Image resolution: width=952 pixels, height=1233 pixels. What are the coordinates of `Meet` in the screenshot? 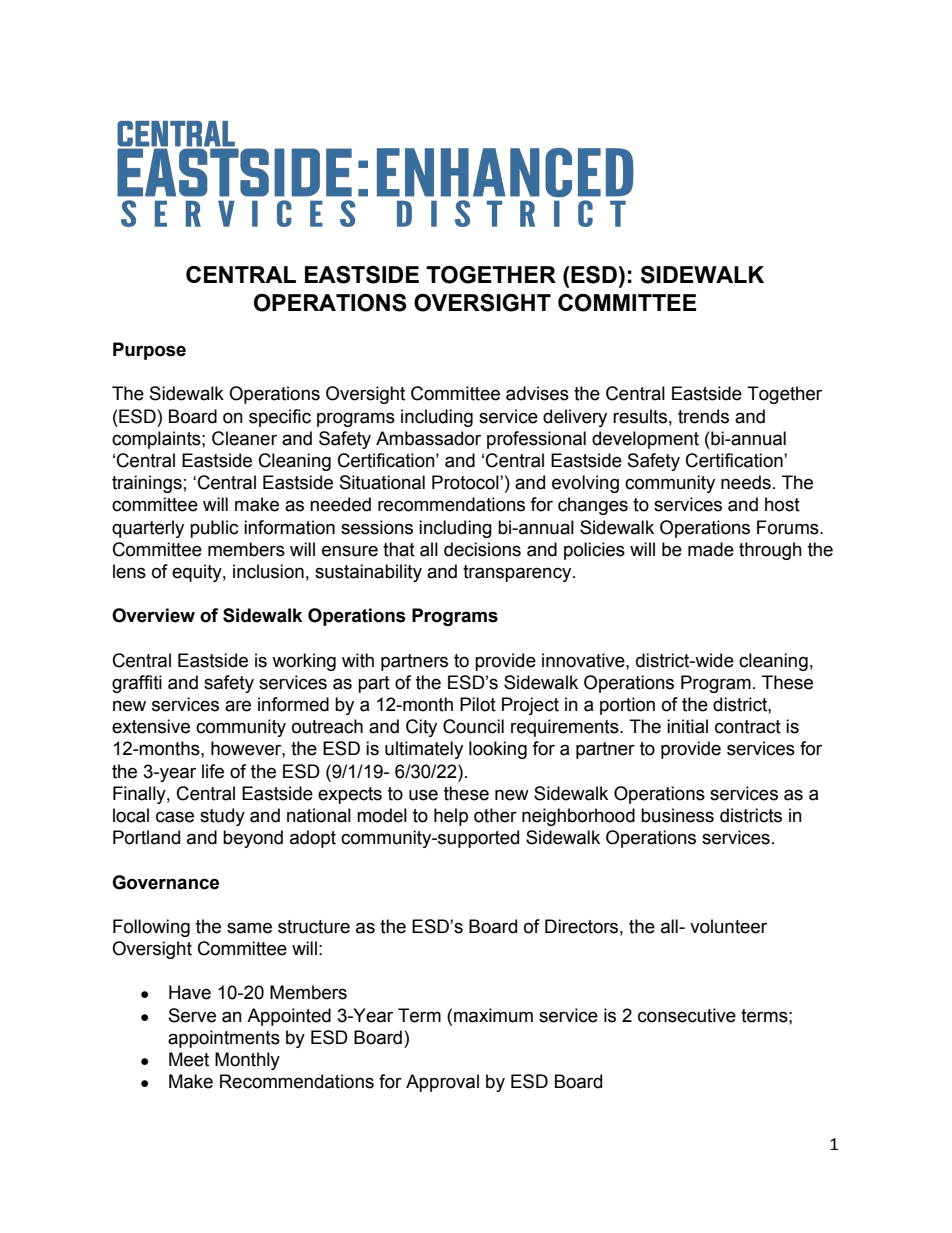 It's located at (189, 1059).
